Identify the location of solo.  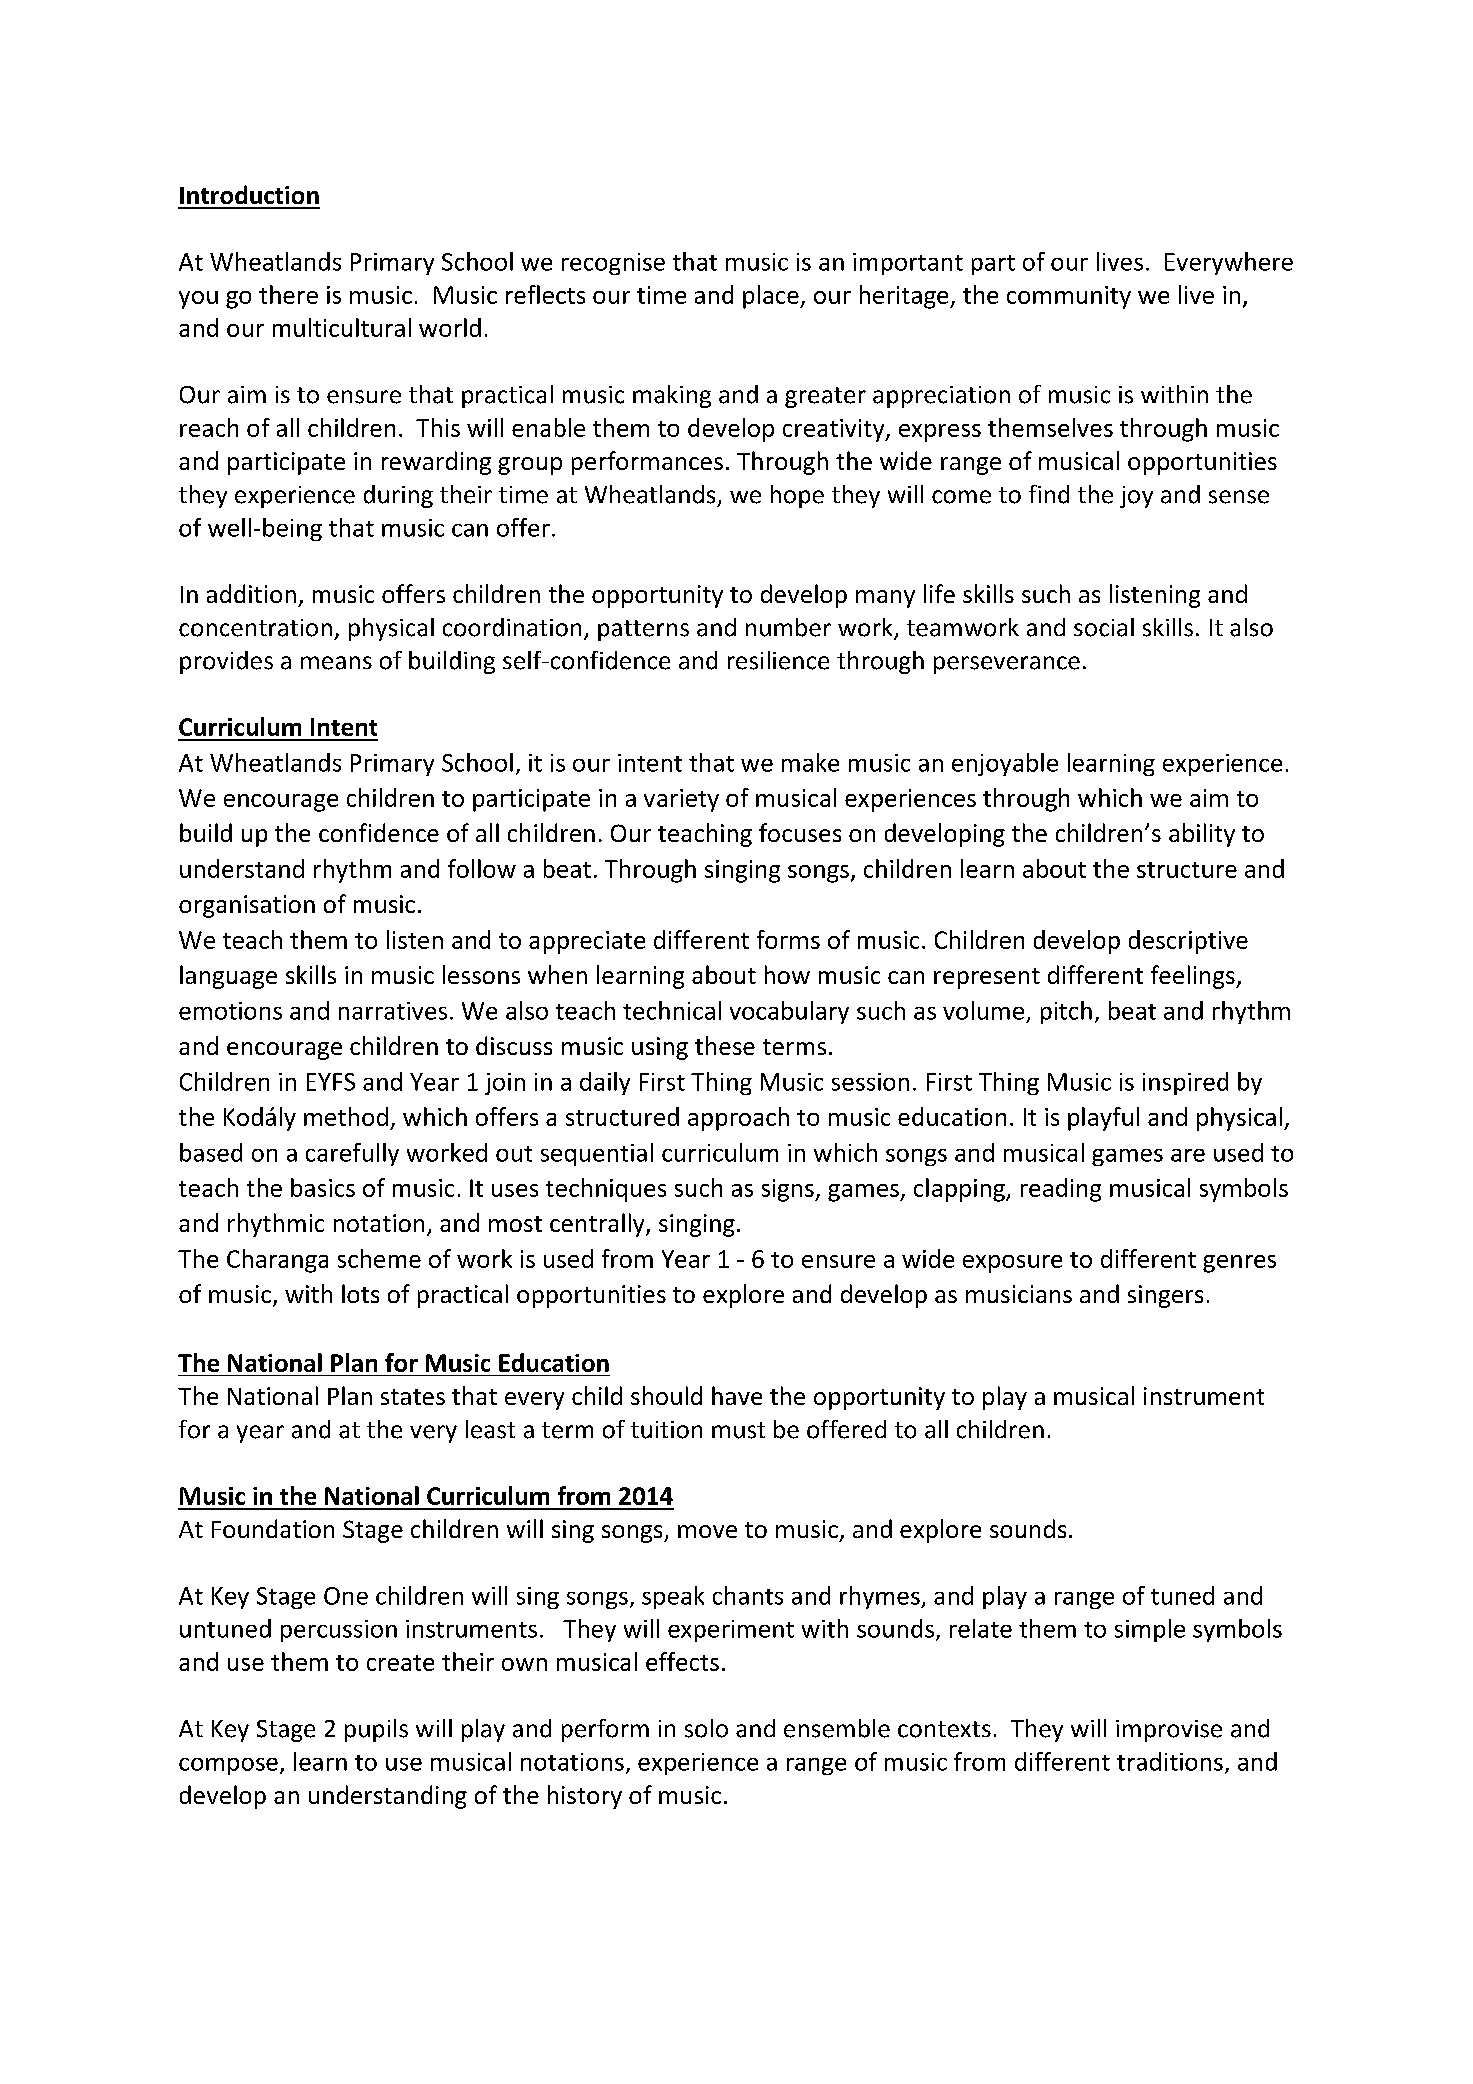
(706, 1728).
